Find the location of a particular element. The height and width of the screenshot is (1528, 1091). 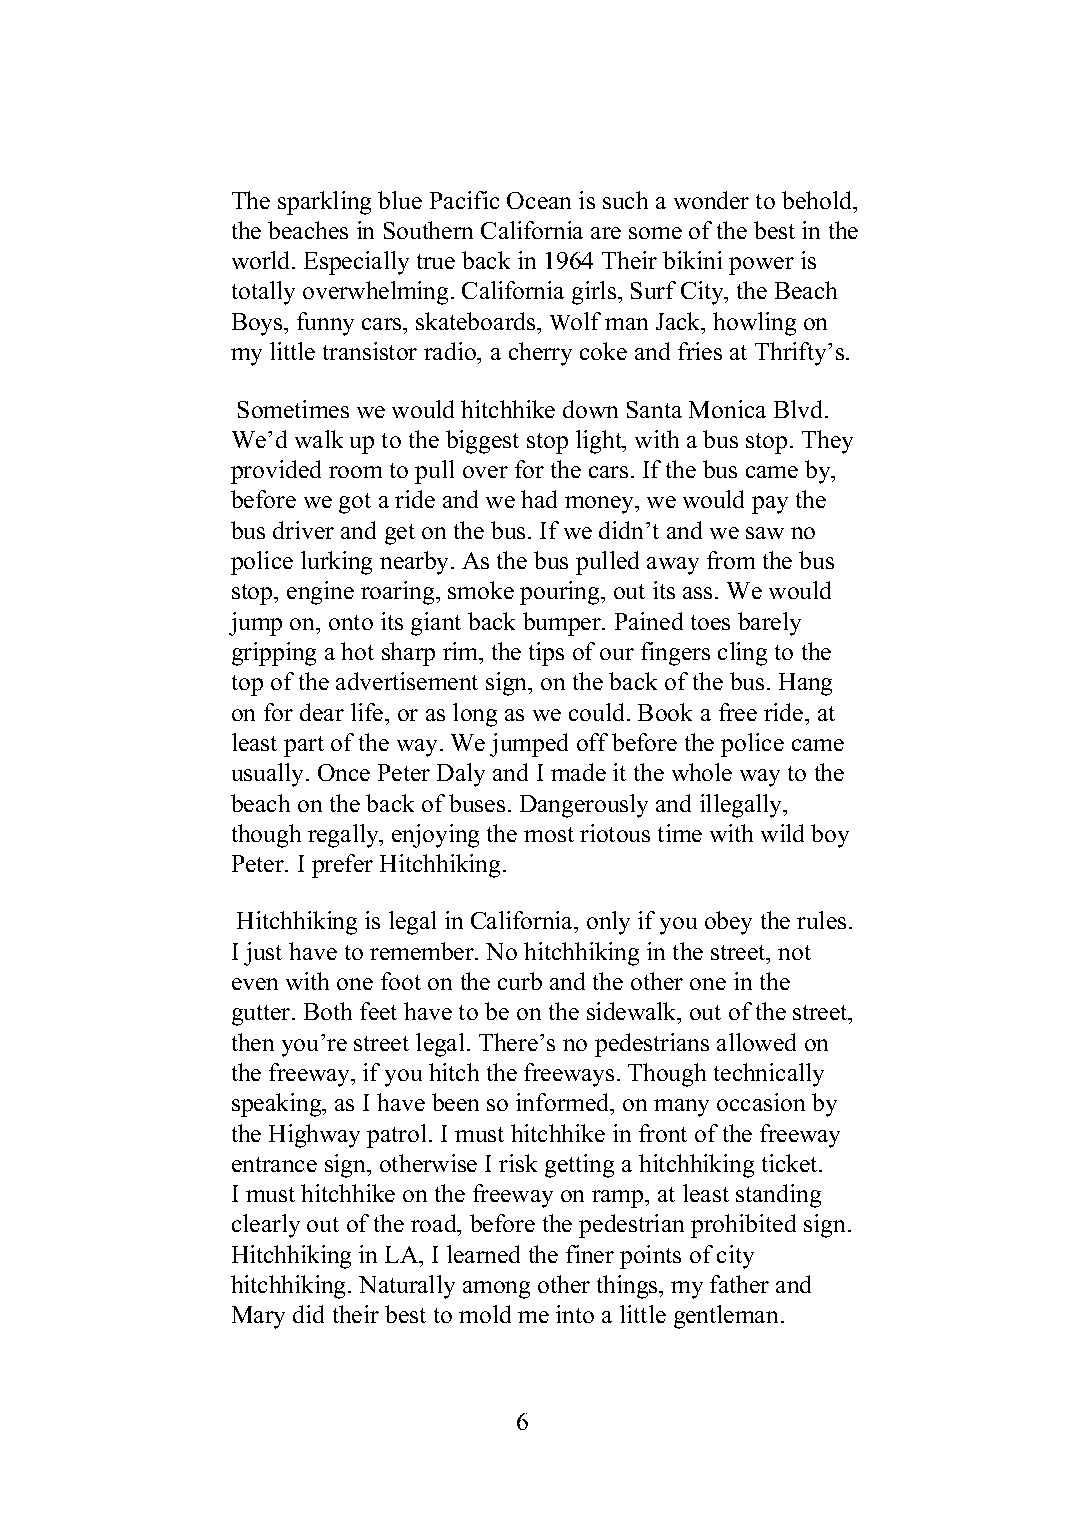

power is located at coordinates (761, 266).
